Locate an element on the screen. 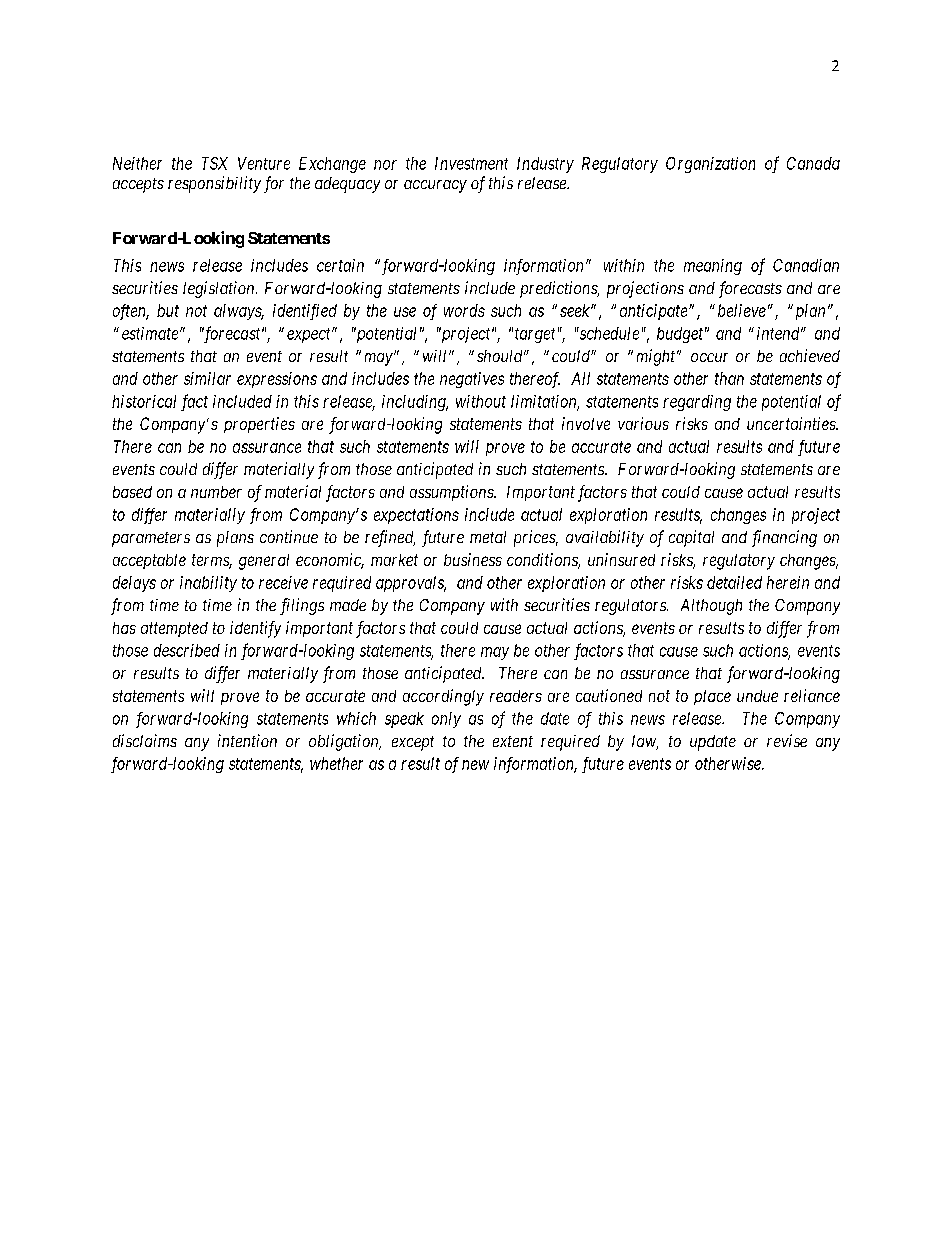 The image size is (952, 1233). than is located at coordinates (729, 378).
